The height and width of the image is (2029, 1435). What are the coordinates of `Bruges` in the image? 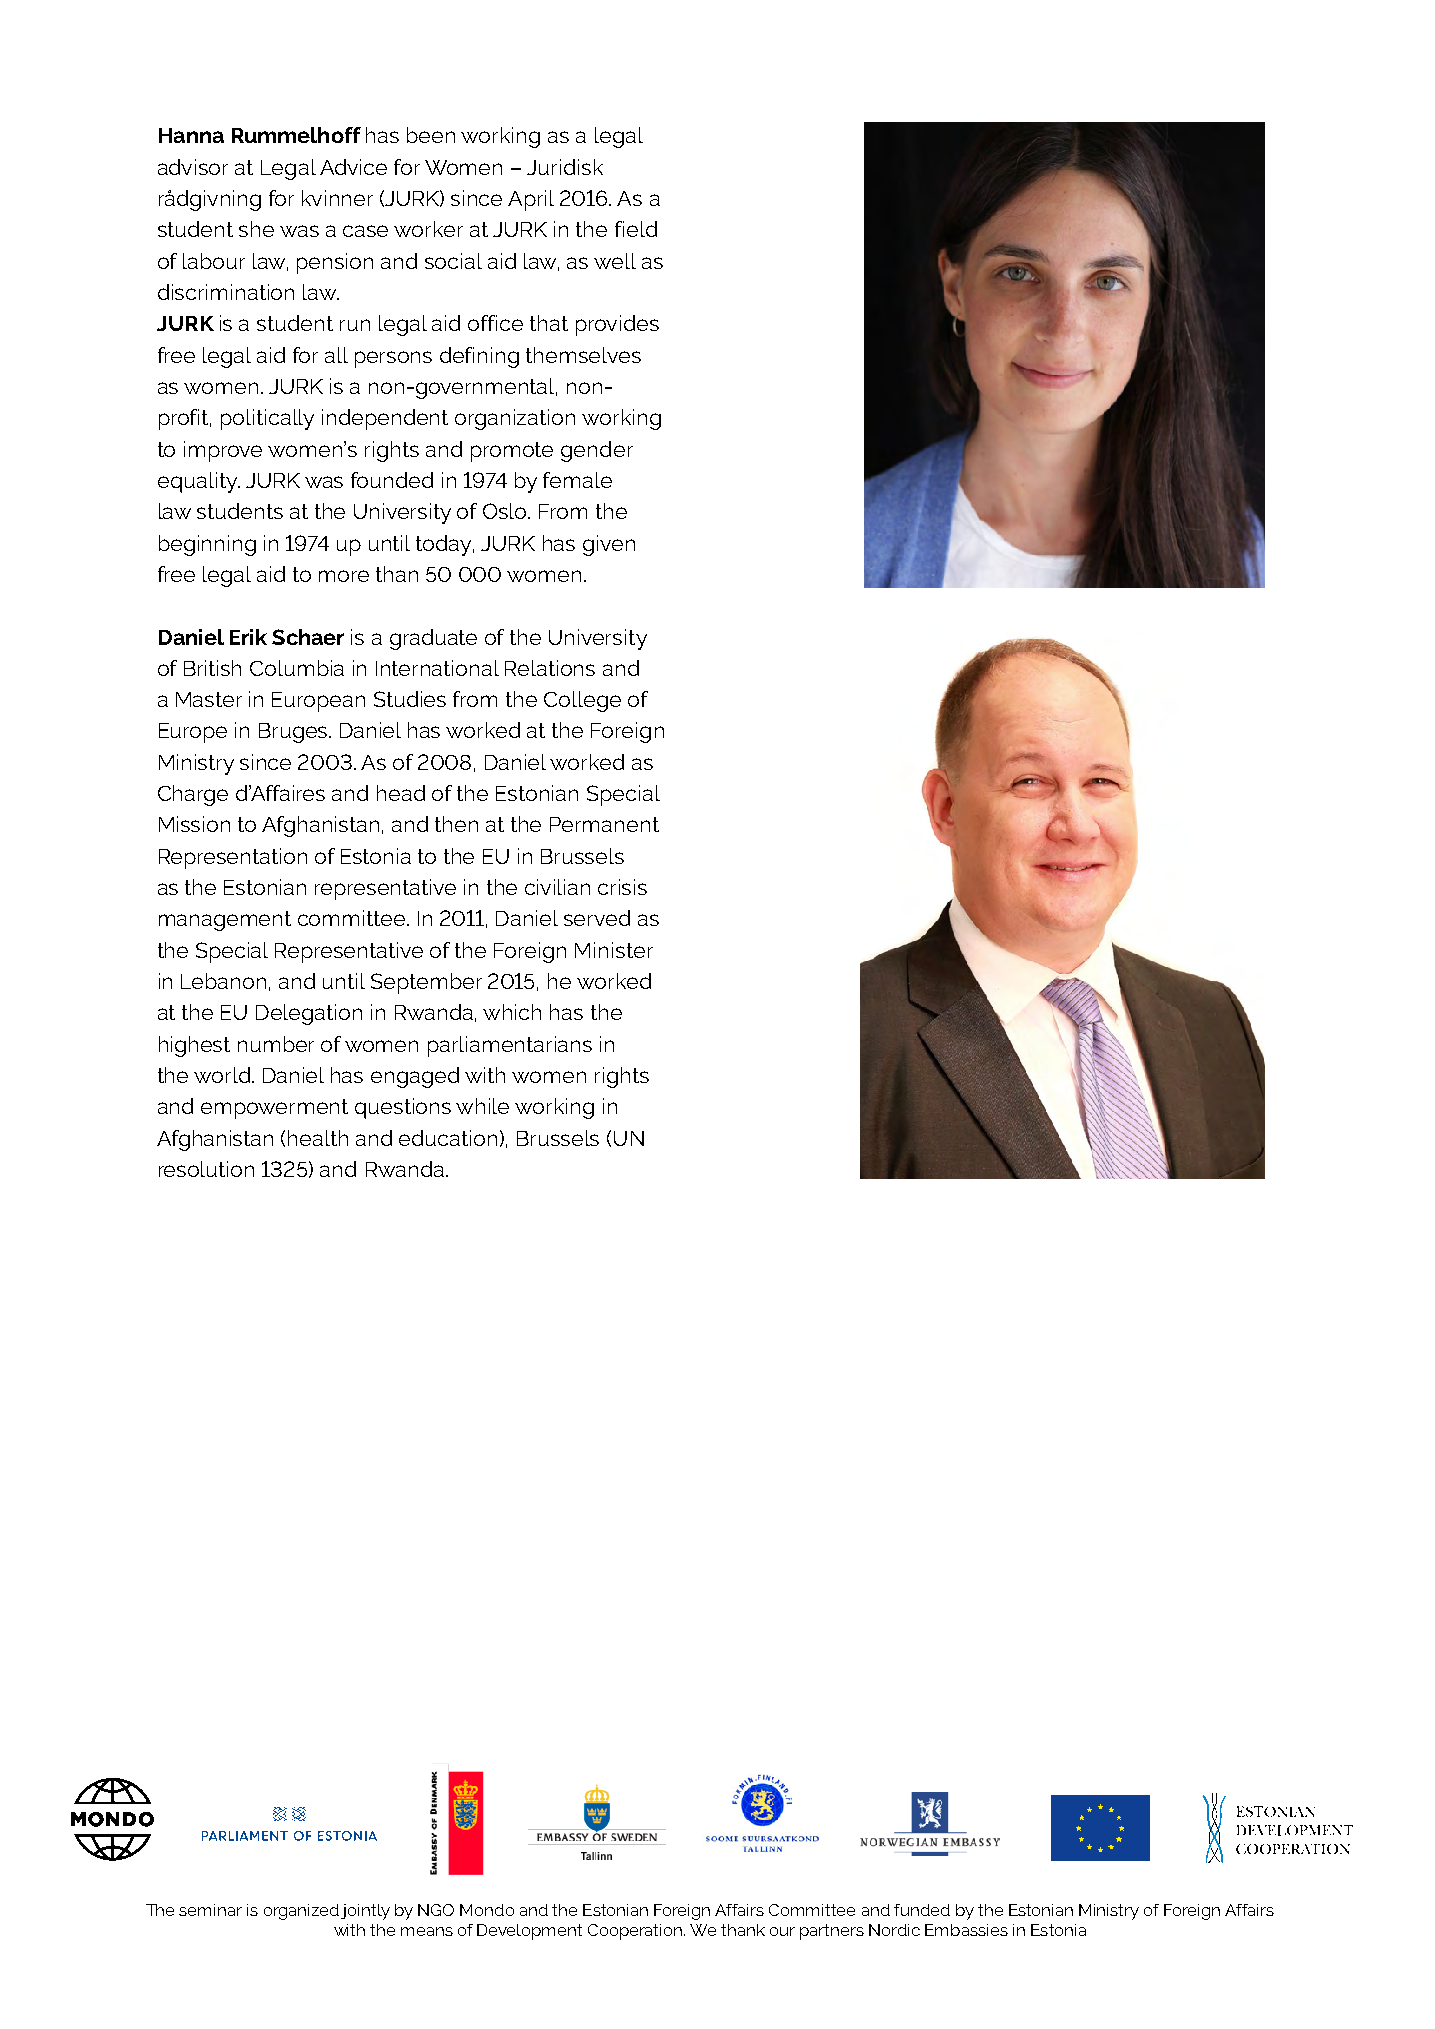 It's located at (295, 733).
